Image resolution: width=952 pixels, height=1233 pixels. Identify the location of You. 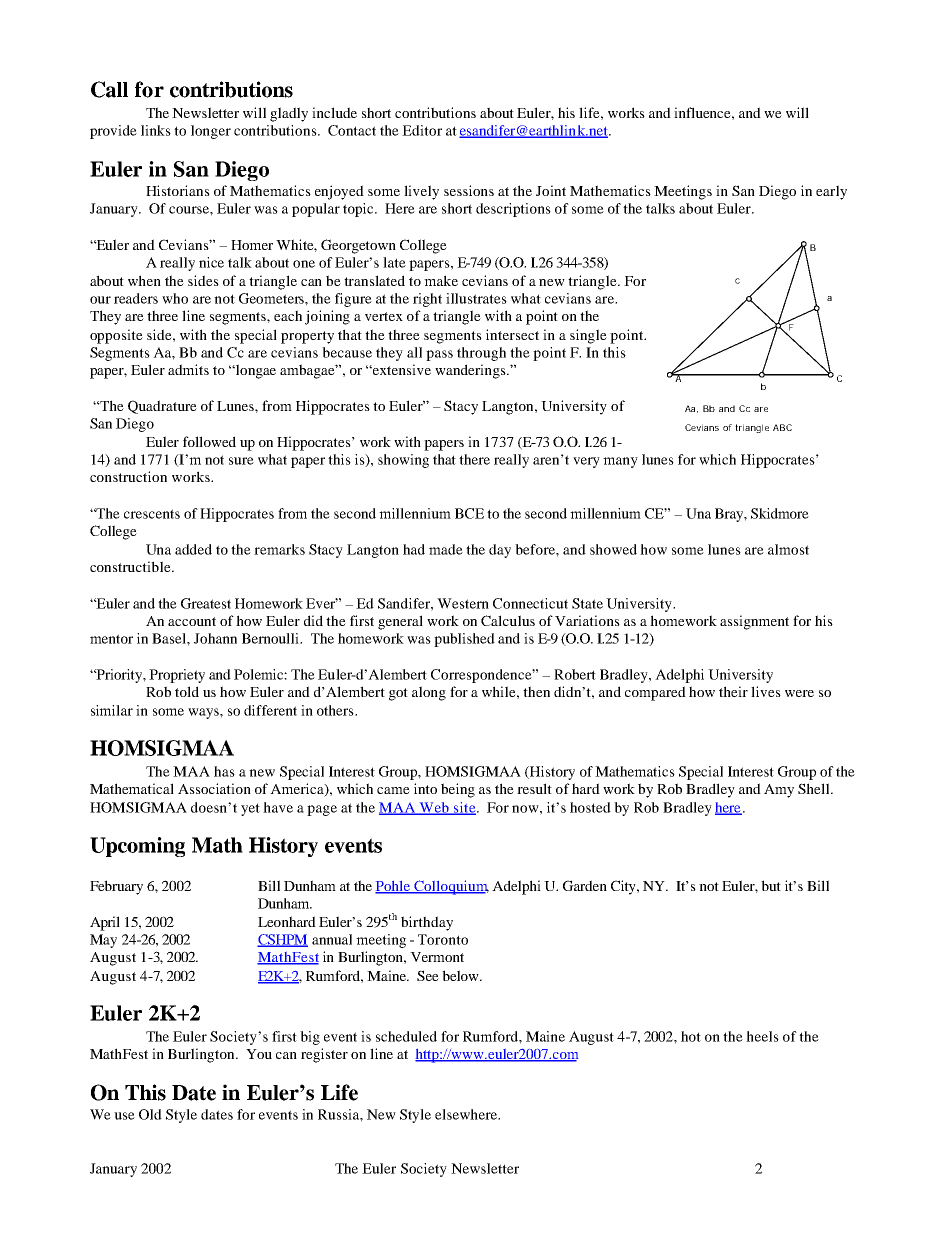
(259, 1054).
